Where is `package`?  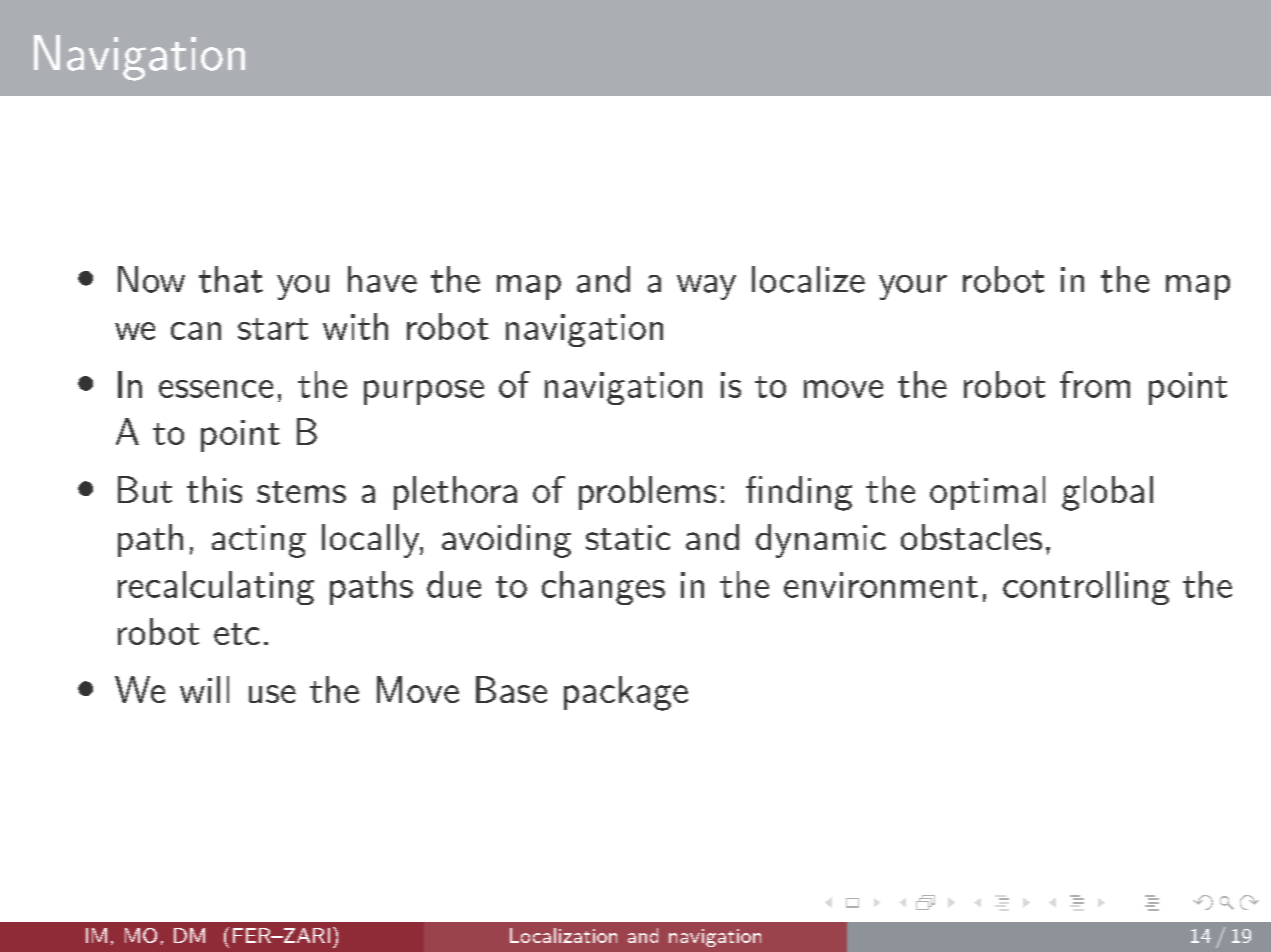
package is located at coordinates (626, 693).
